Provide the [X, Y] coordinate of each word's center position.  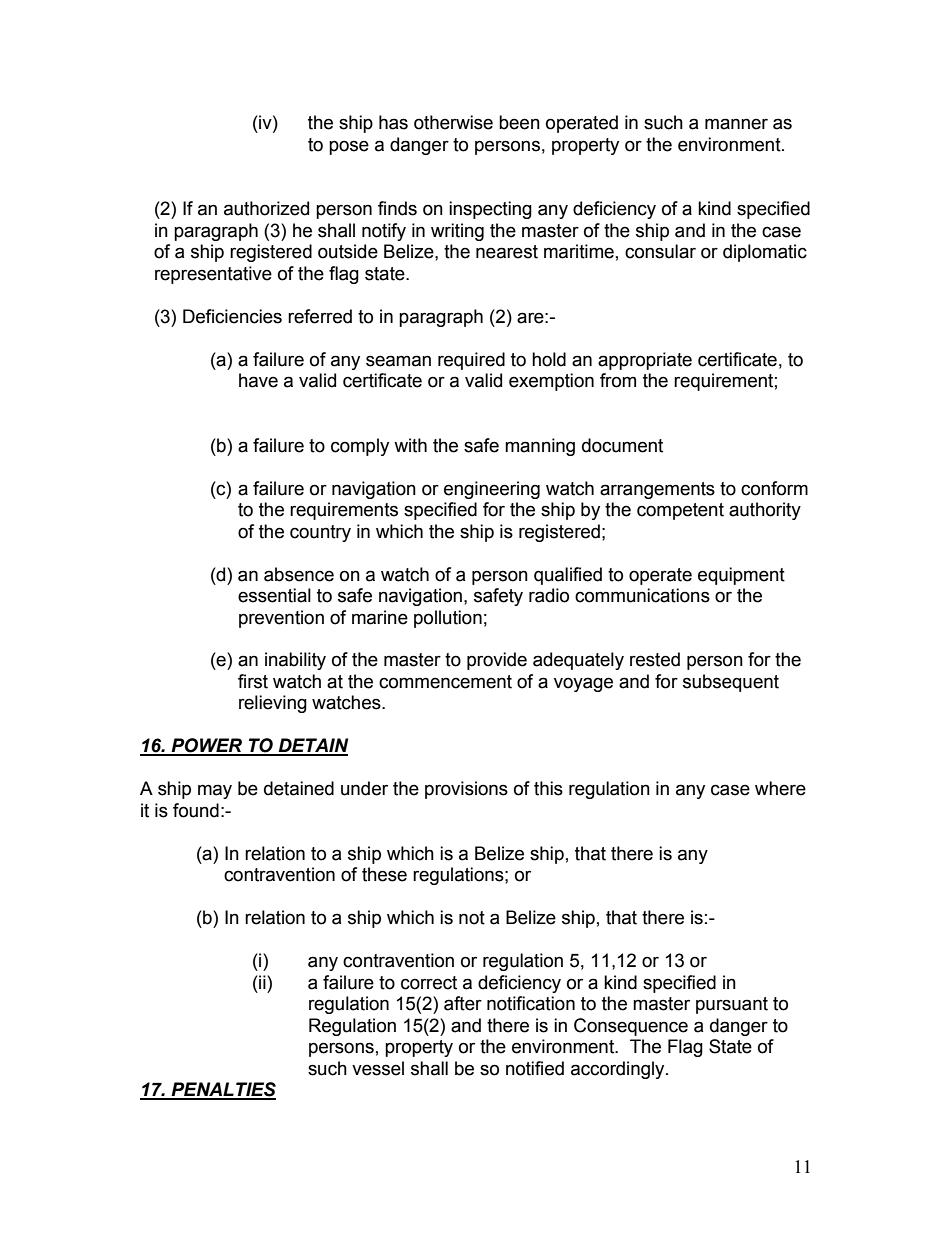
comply [360, 447]
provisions [466, 790]
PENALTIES [222, 1090]
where [780, 788]
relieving [273, 704]
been [519, 122]
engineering [492, 490]
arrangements [657, 490]
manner [736, 124]
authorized [266, 208]
